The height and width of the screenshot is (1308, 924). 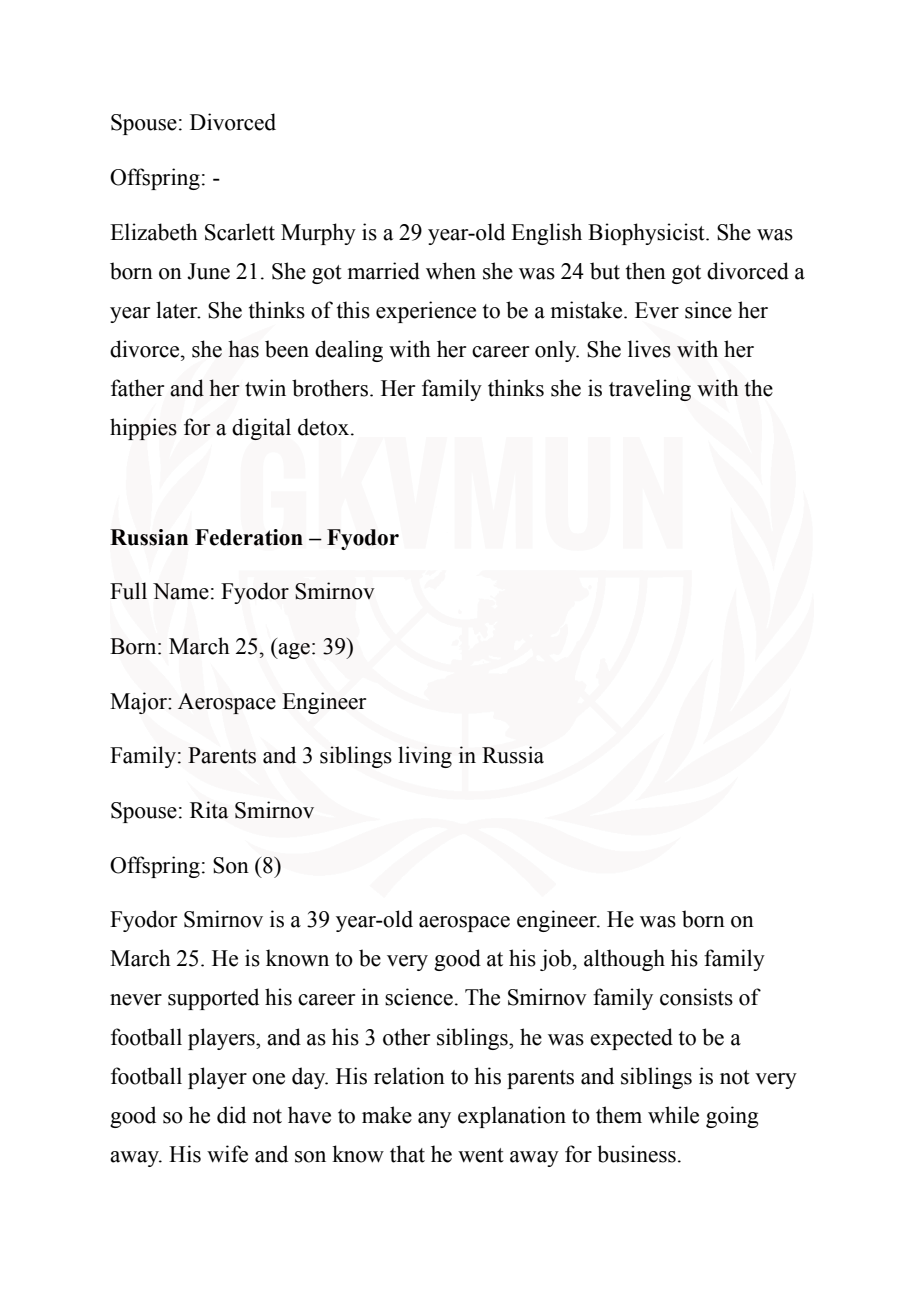 I want to click on while, so click(x=673, y=1115).
